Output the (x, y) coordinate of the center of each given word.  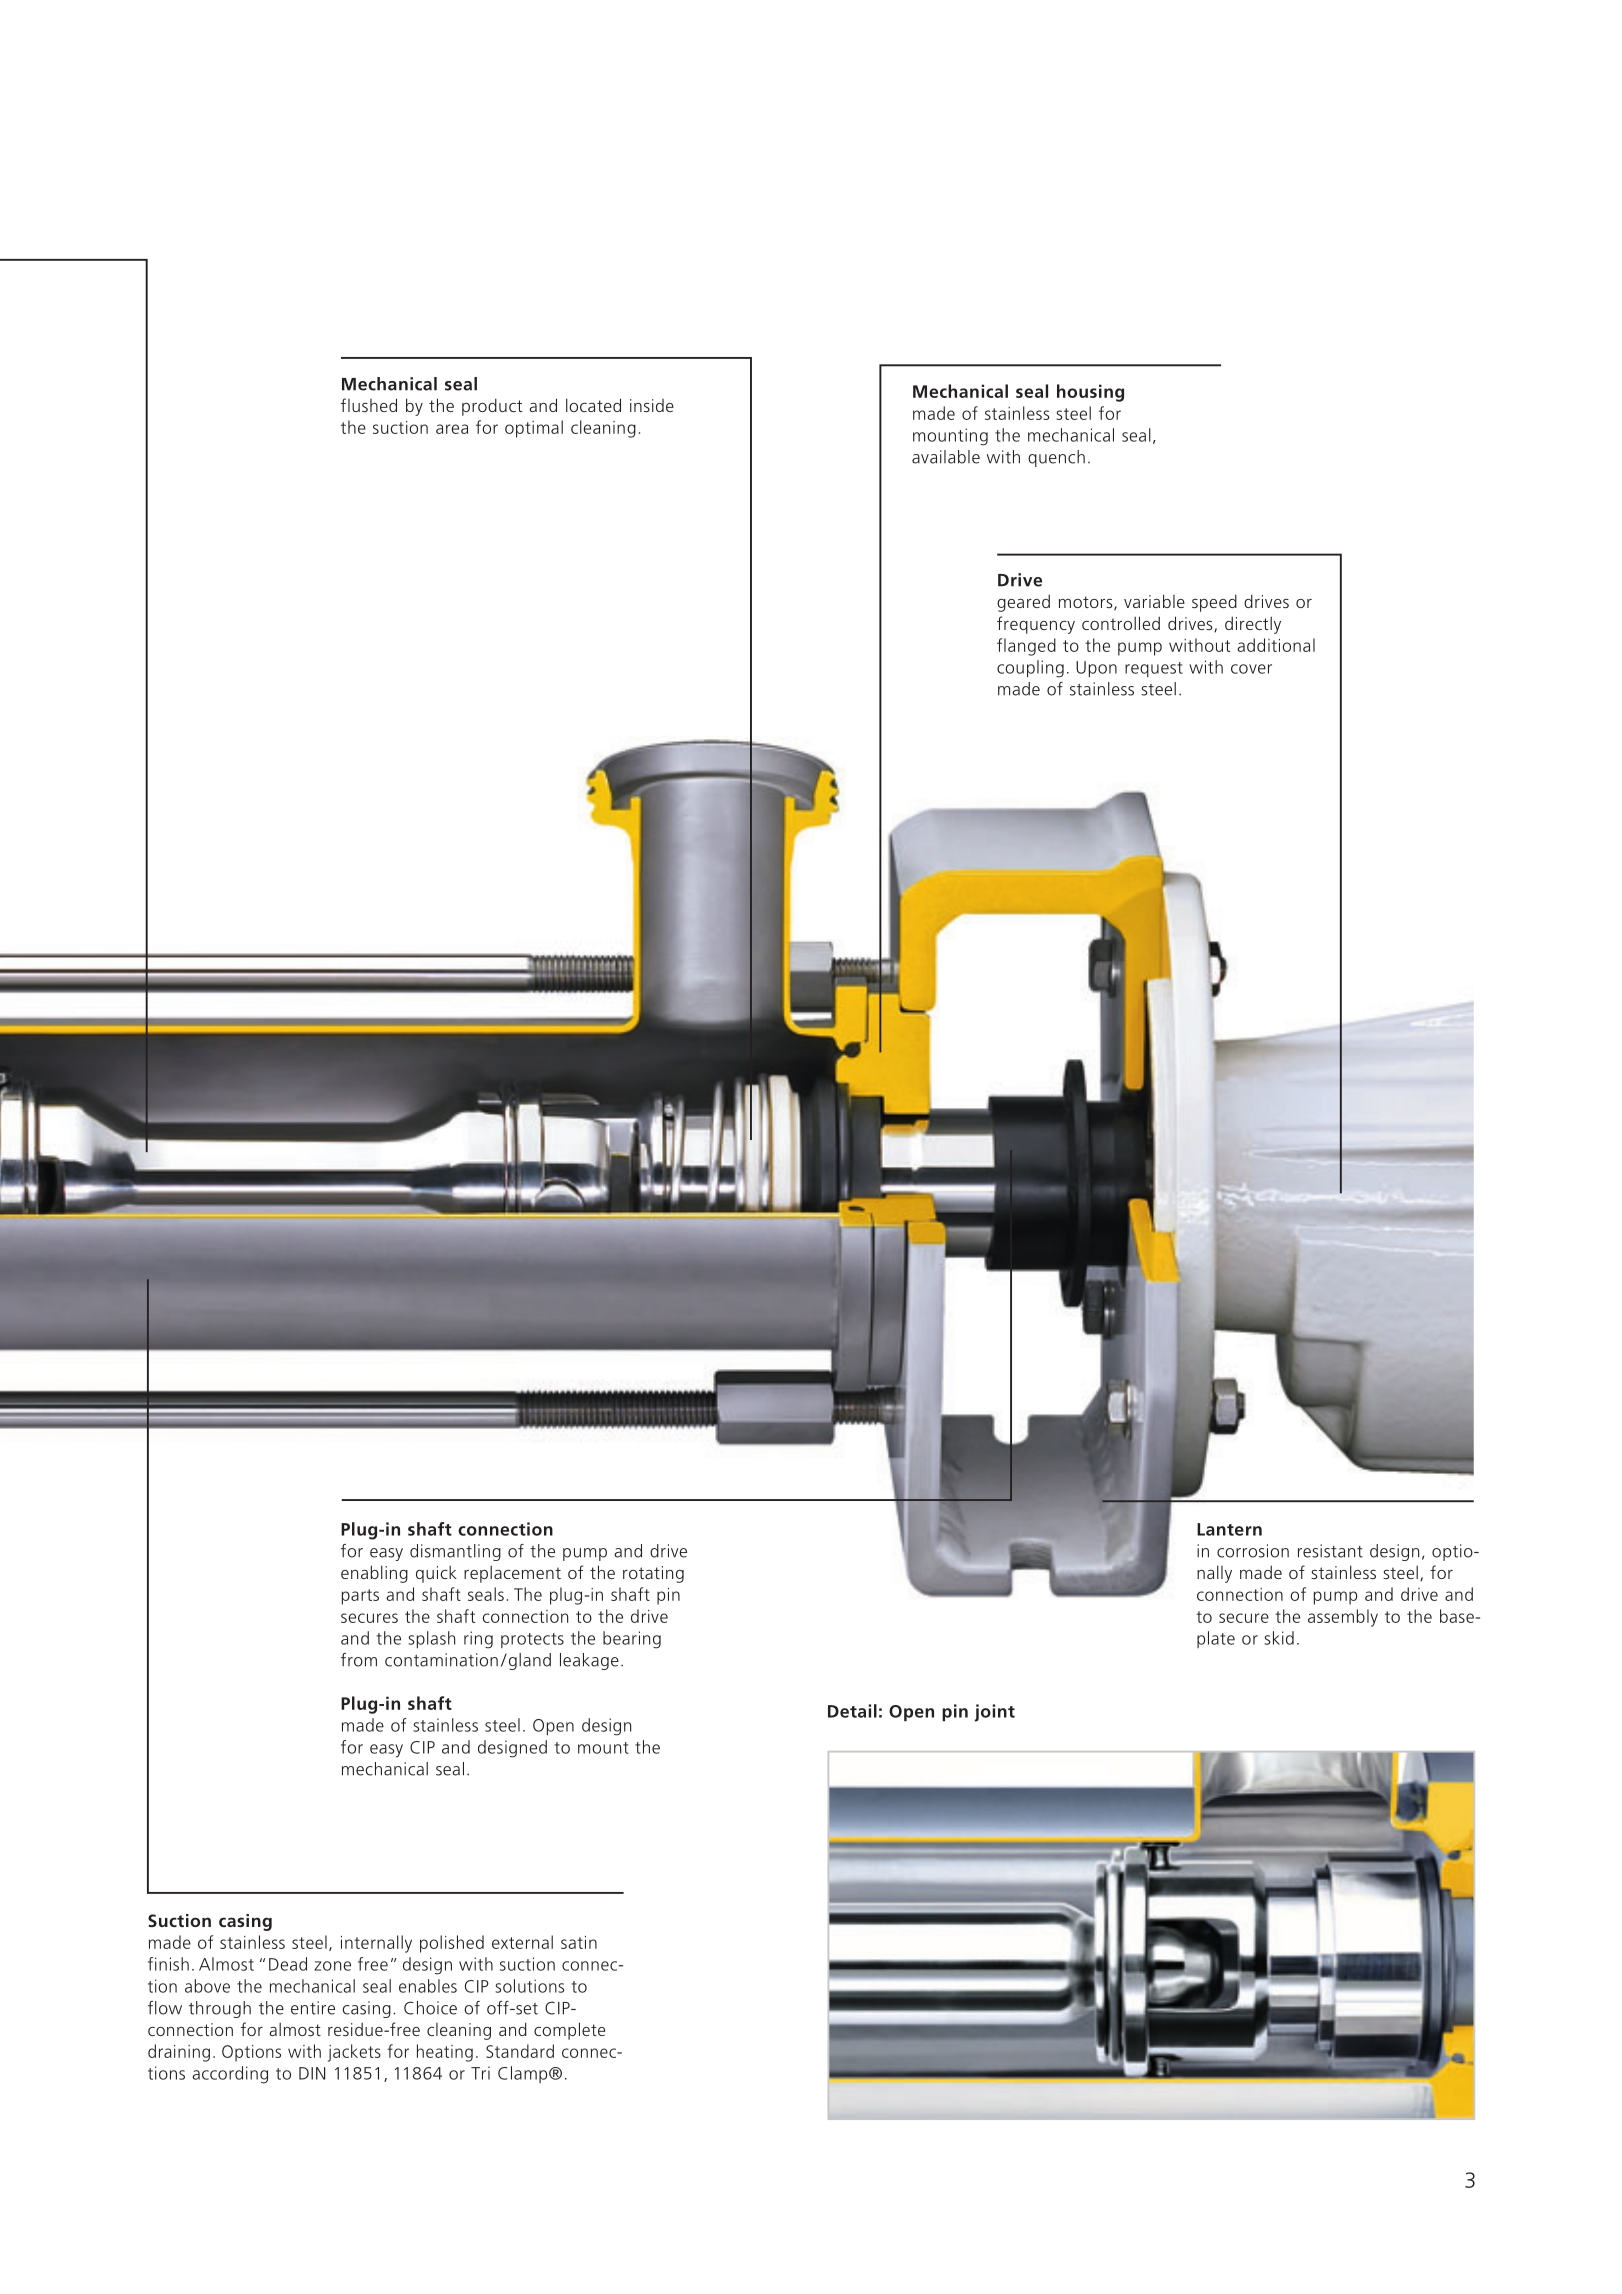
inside (652, 405)
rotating (653, 1574)
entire (313, 2008)
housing (1090, 393)
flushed (369, 405)
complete (569, 2031)
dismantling (455, 1552)
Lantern (1229, 1529)
